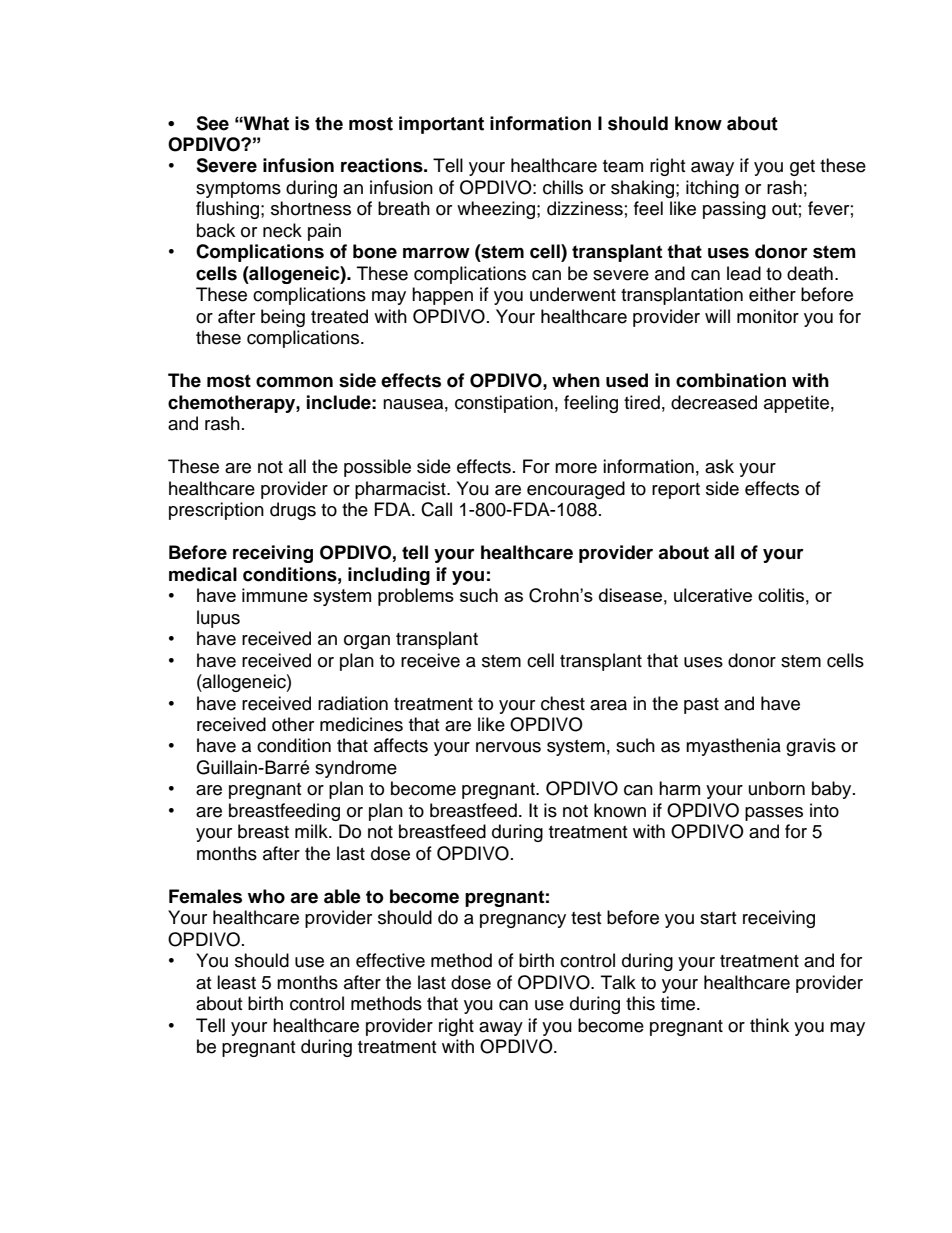 The image size is (952, 1233). Describe the element at coordinates (774, 814) in the screenshot. I see `passes` at that location.
